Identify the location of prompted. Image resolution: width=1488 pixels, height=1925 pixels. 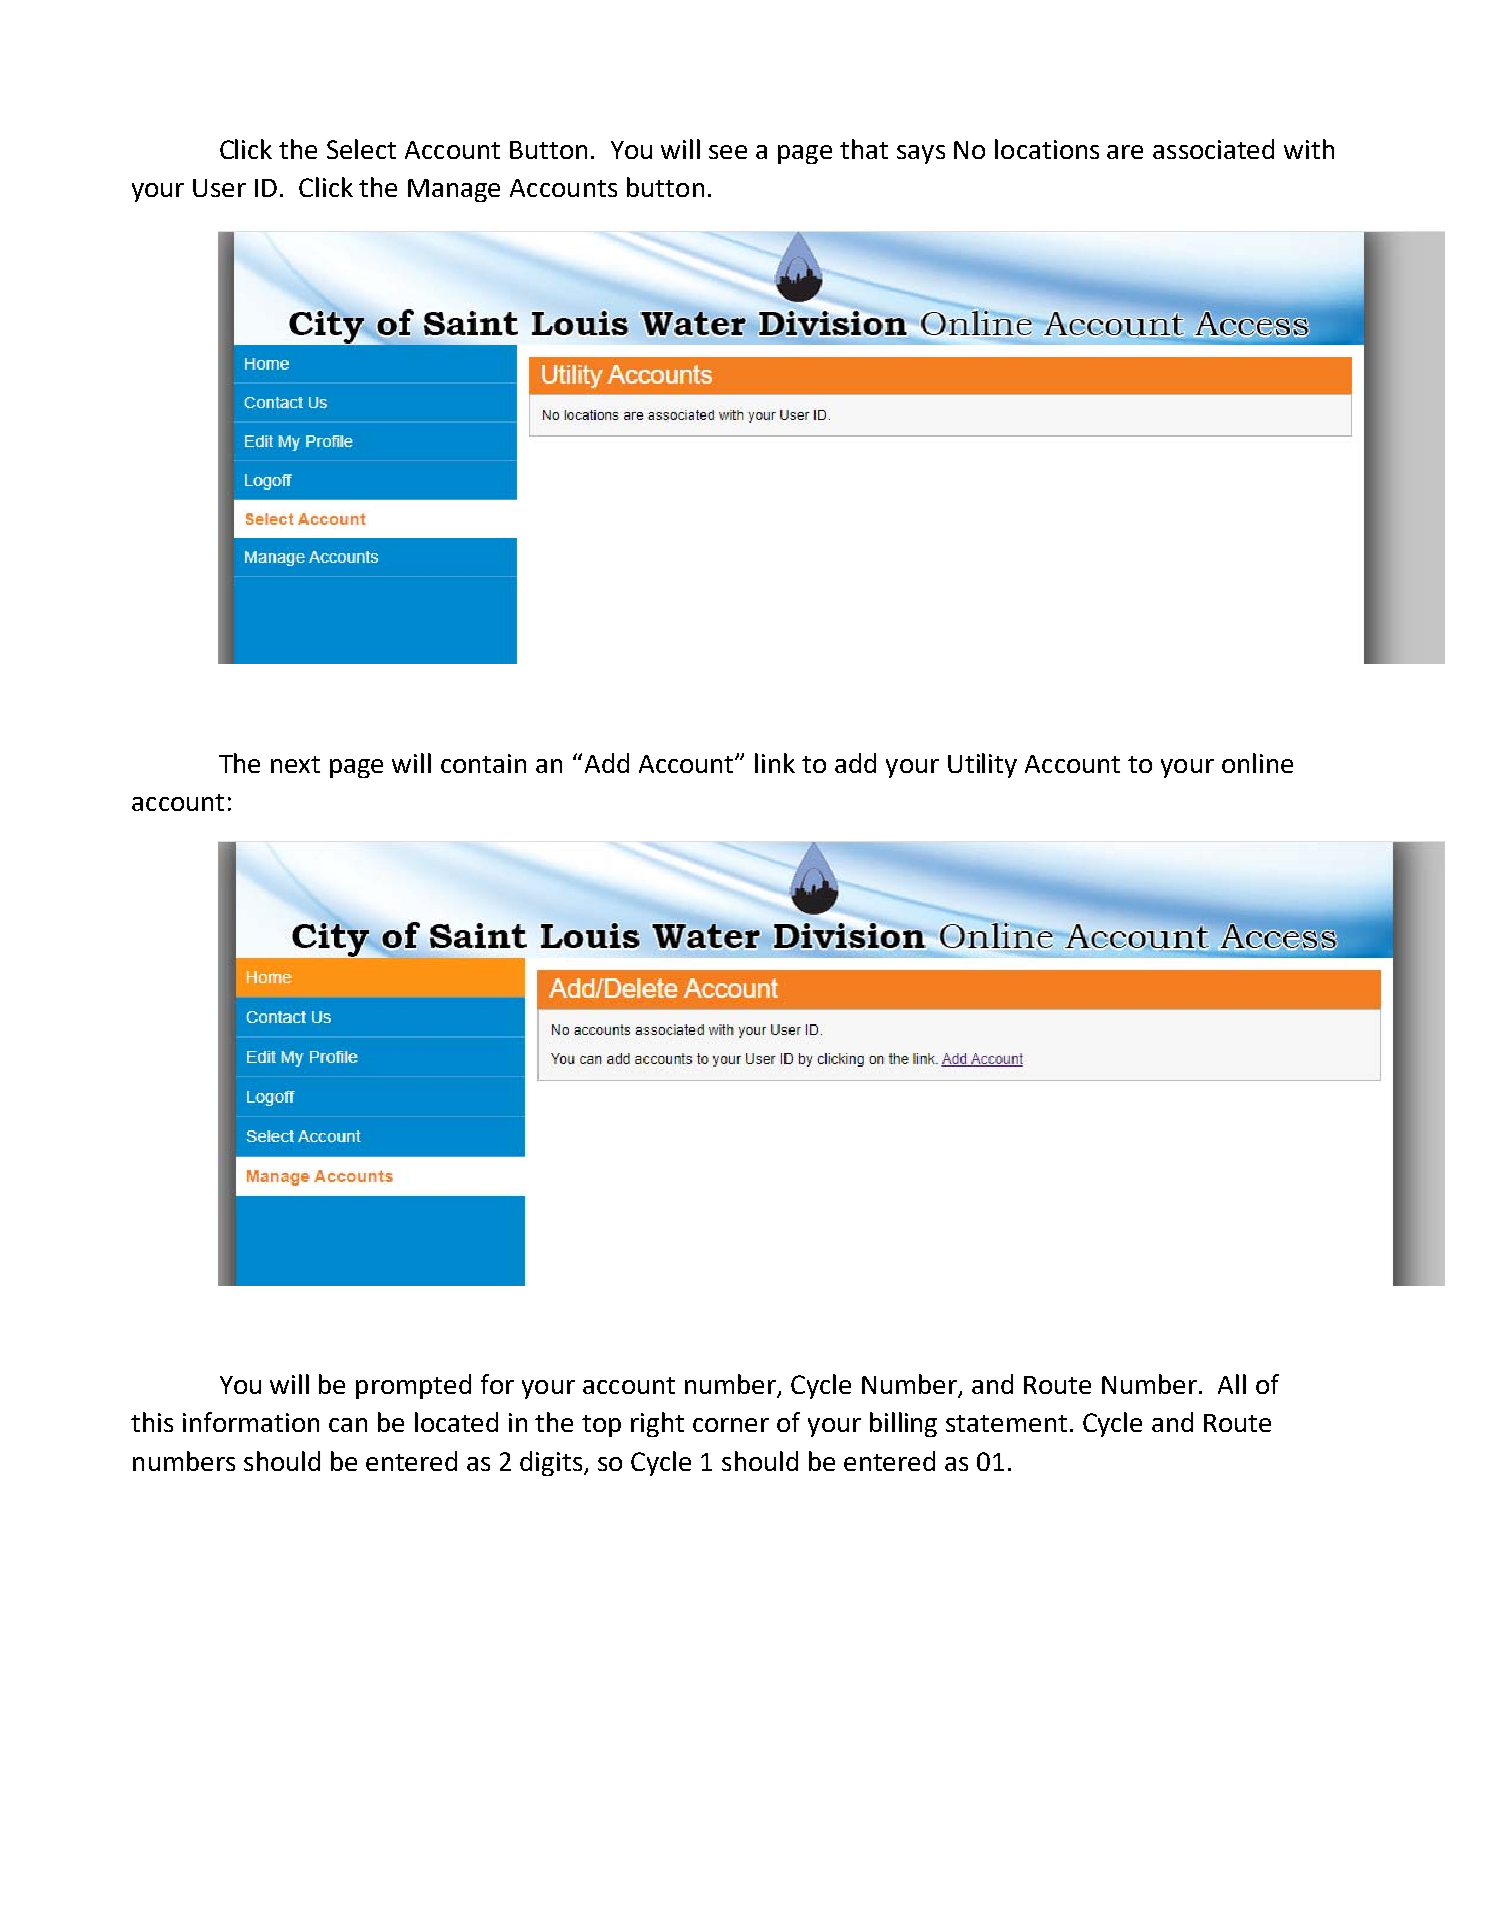
(413, 1386).
